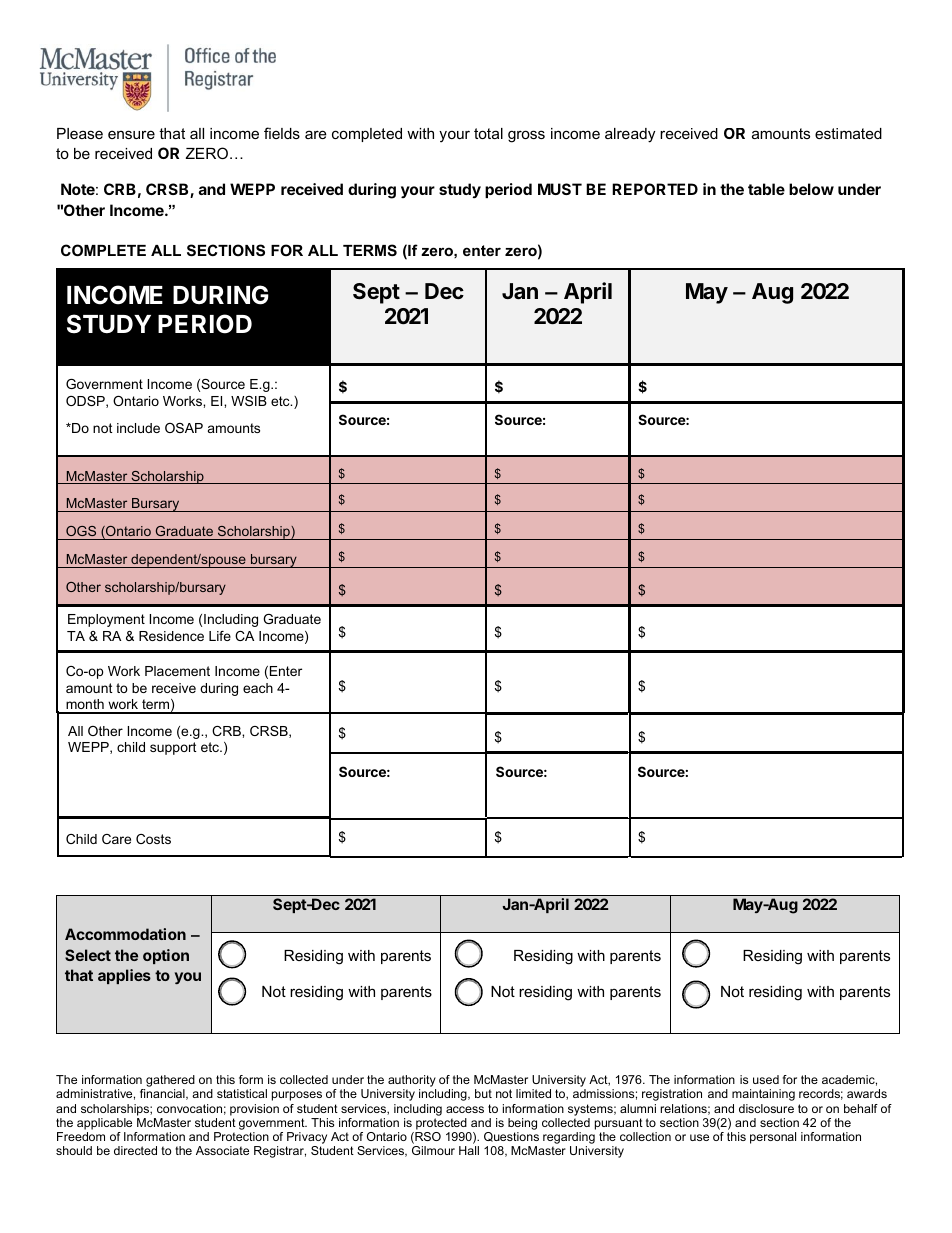 The image size is (952, 1233). What do you see at coordinates (560, 189) in the document?
I see `MUST` at bounding box center [560, 189].
